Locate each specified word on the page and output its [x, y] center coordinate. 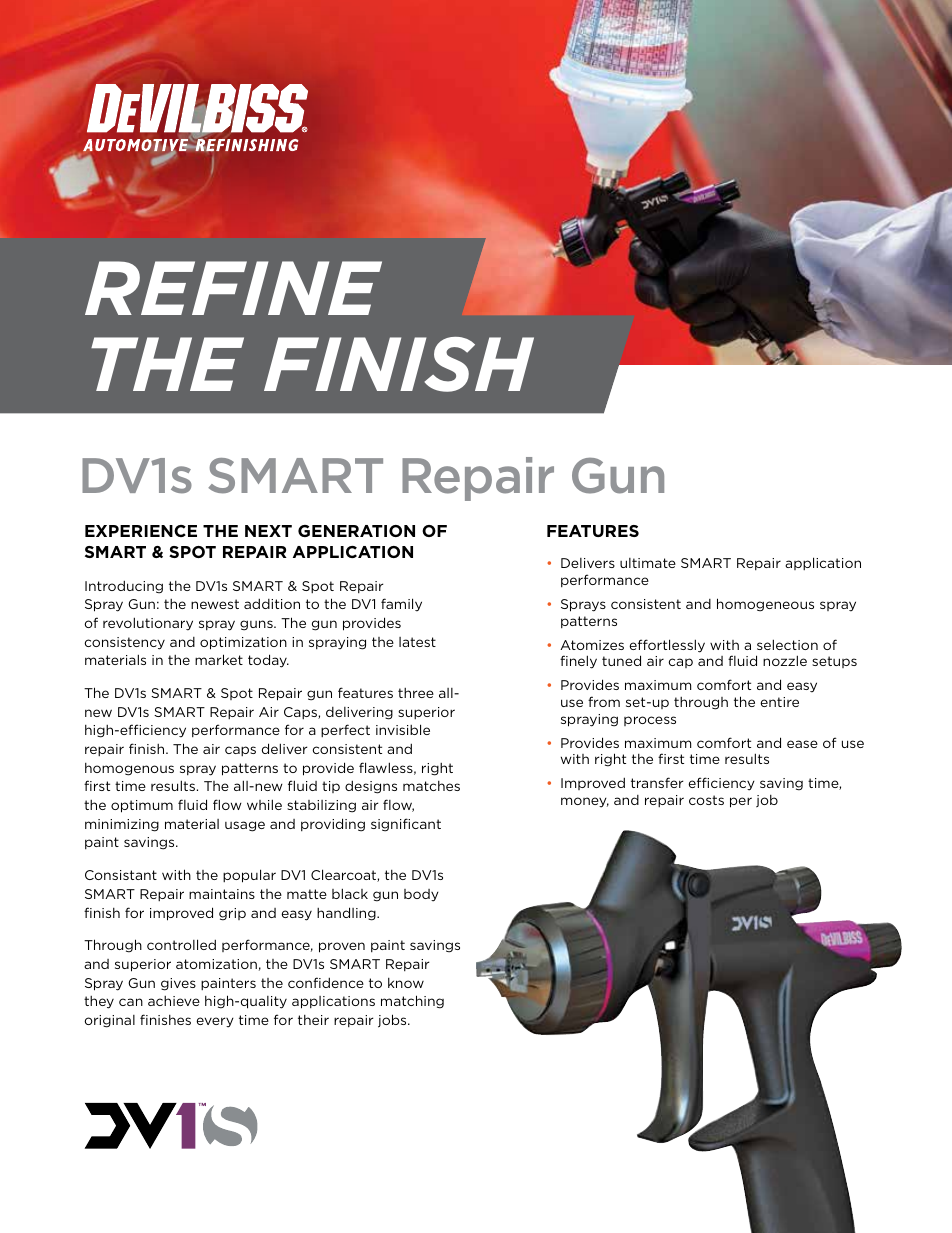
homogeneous [765, 605]
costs [706, 800]
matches [431, 786]
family [401, 605]
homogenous [129, 769]
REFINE [233, 288]
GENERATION [356, 531]
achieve [174, 1001]
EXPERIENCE [141, 531]
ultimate [648, 563]
